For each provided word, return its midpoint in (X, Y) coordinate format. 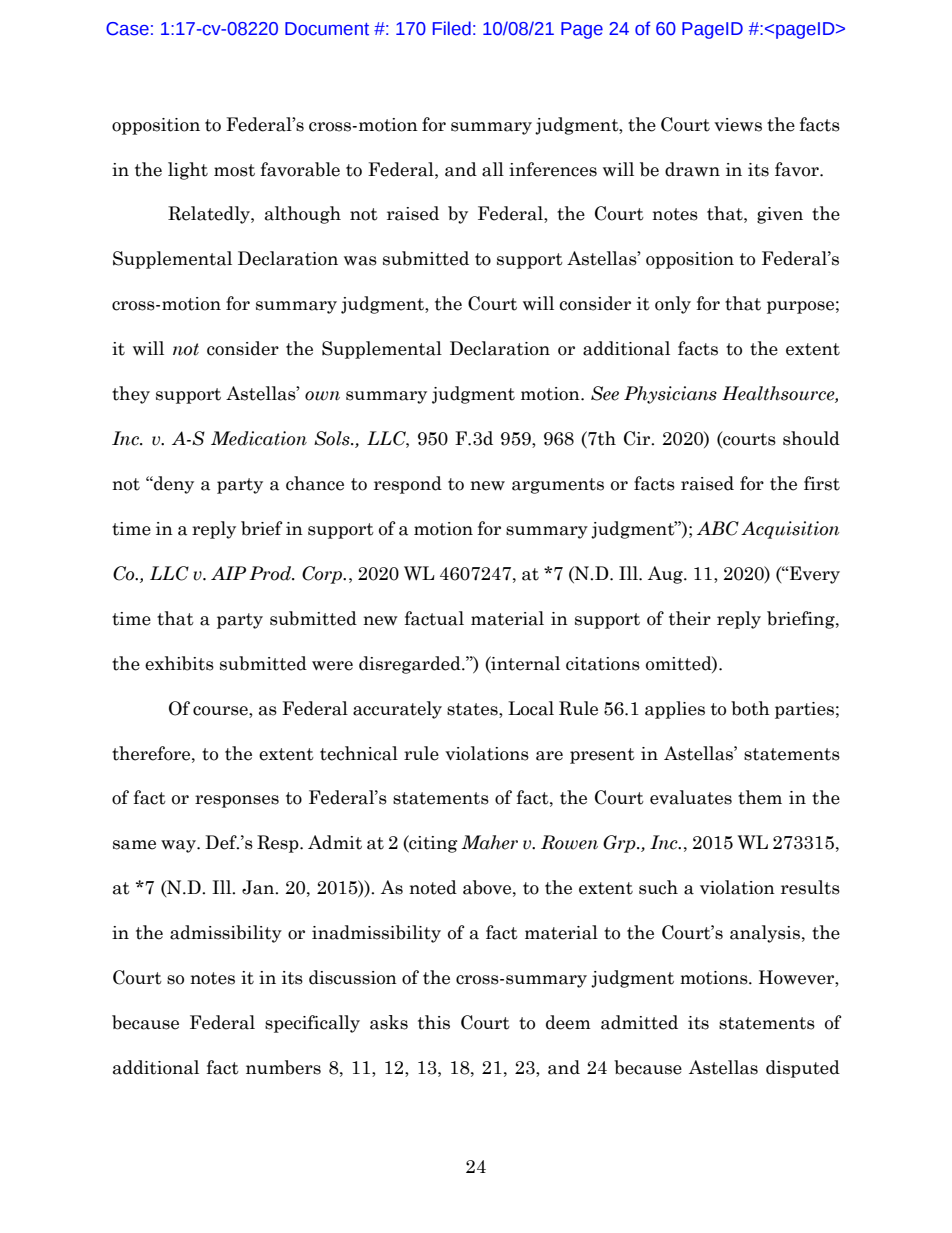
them (760, 797)
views (738, 125)
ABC (718, 528)
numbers (283, 1067)
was (360, 261)
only (673, 305)
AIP (228, 573)
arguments (558, 486)
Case (127, 29)
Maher (489, 842)
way (179, 846)
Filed (452, 28)
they (131, 395)
